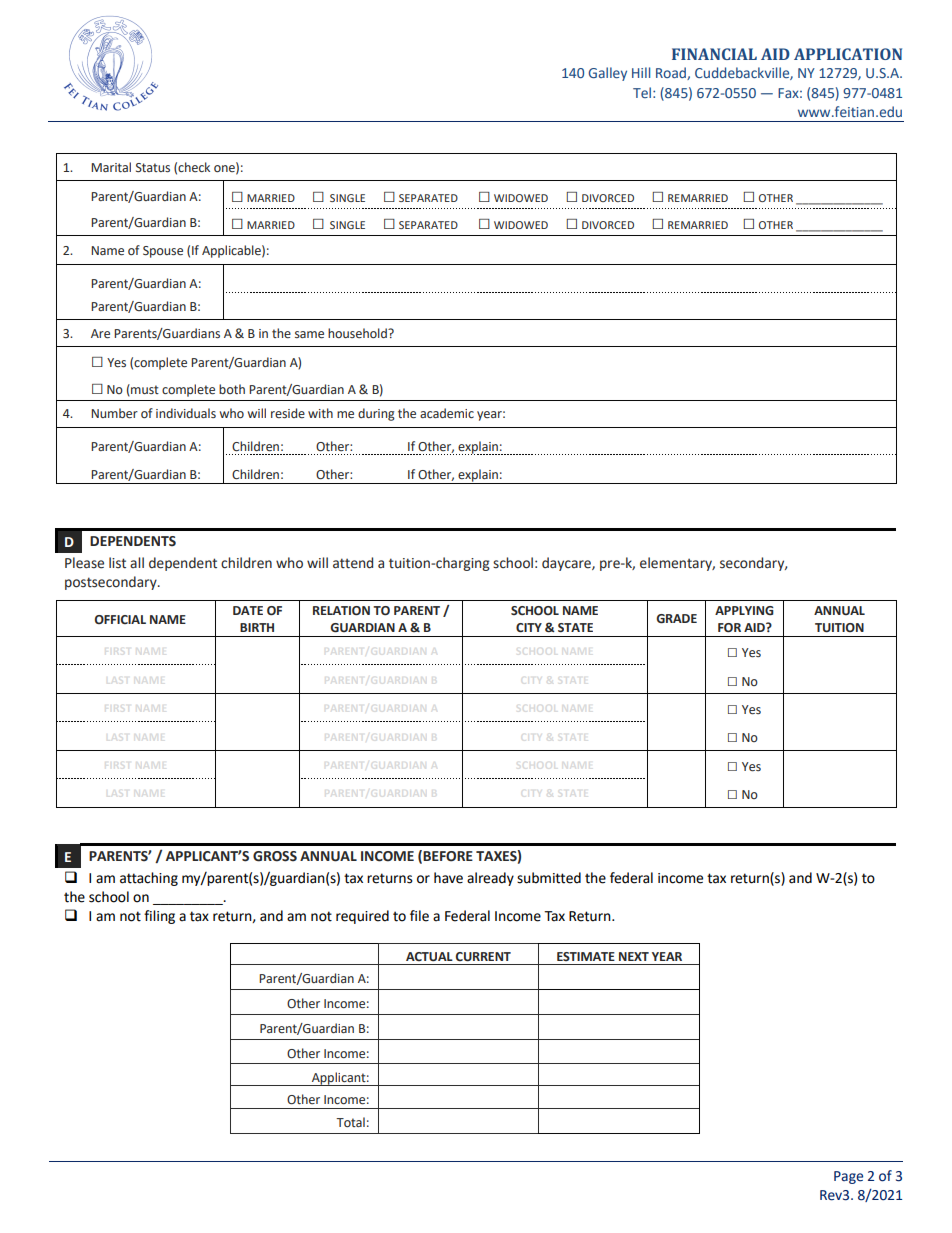  I want to click on FINANCIAL, so click(714, 54).
